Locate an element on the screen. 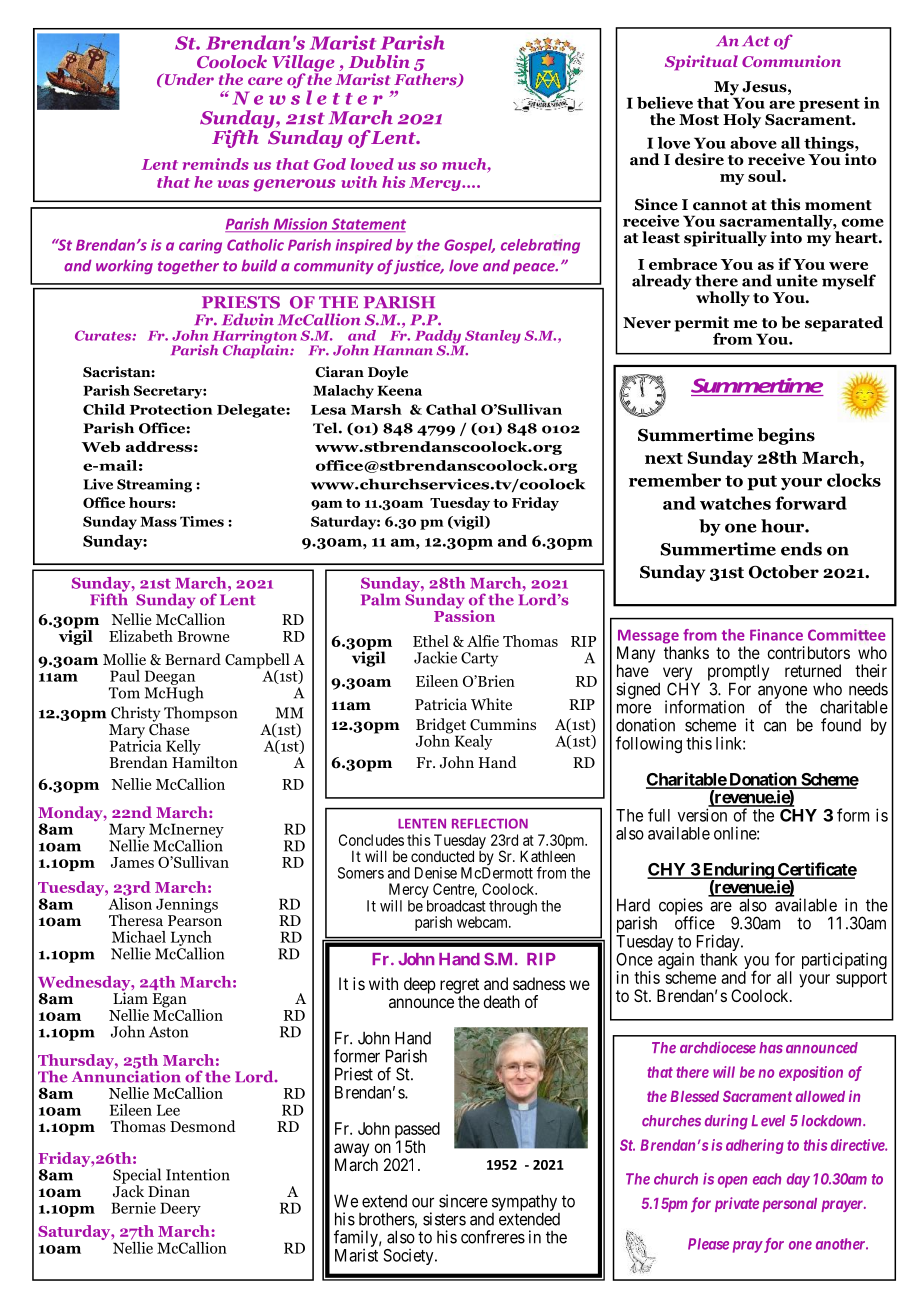  Finance is located at coordinates (776, 635).
